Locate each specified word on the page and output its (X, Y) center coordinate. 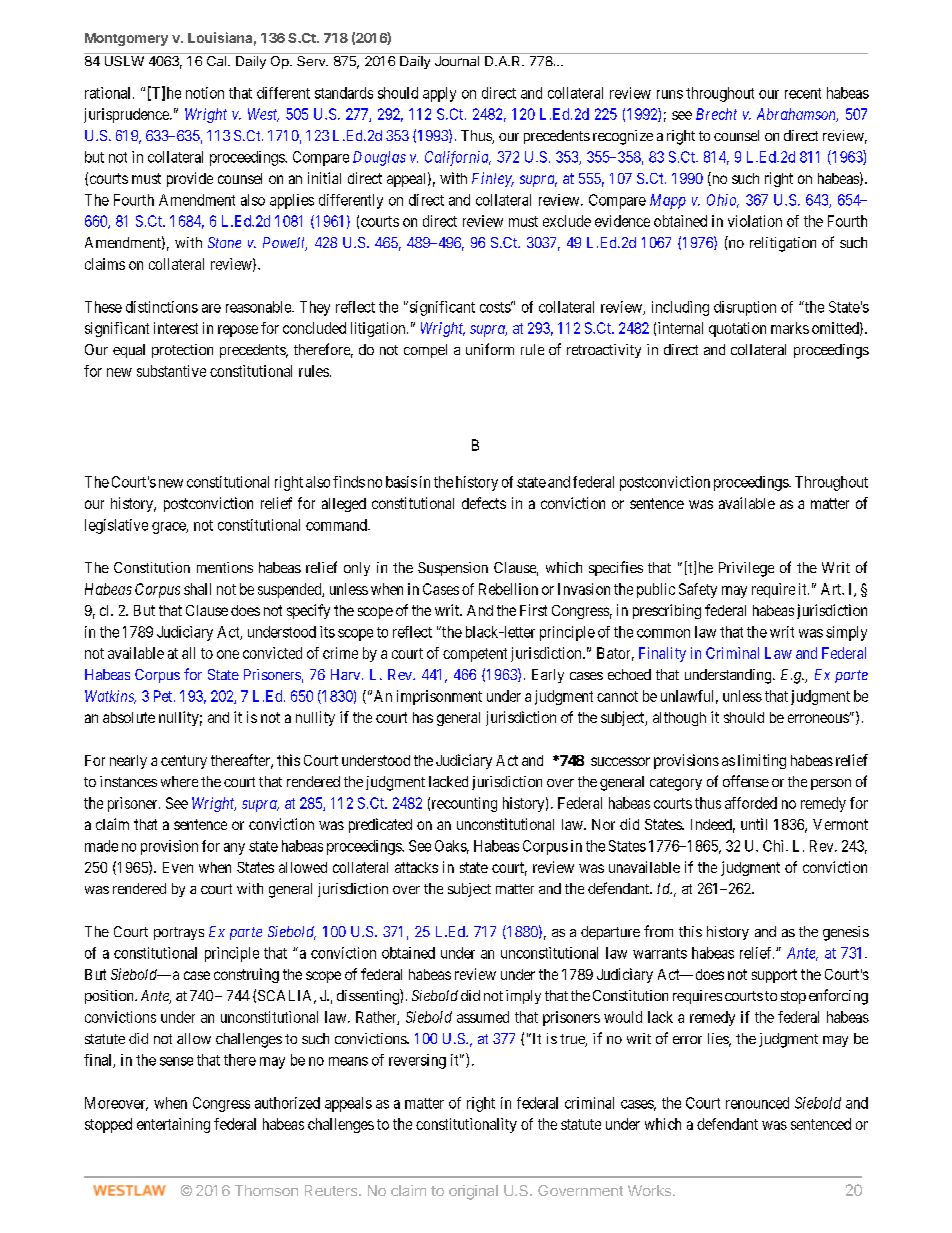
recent (803, 93)
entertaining (173, 1125)
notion (205, 93)
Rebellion (508, 589)
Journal (457, 61)
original (473, 1192)
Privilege (746, 569)
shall (197, 589)
